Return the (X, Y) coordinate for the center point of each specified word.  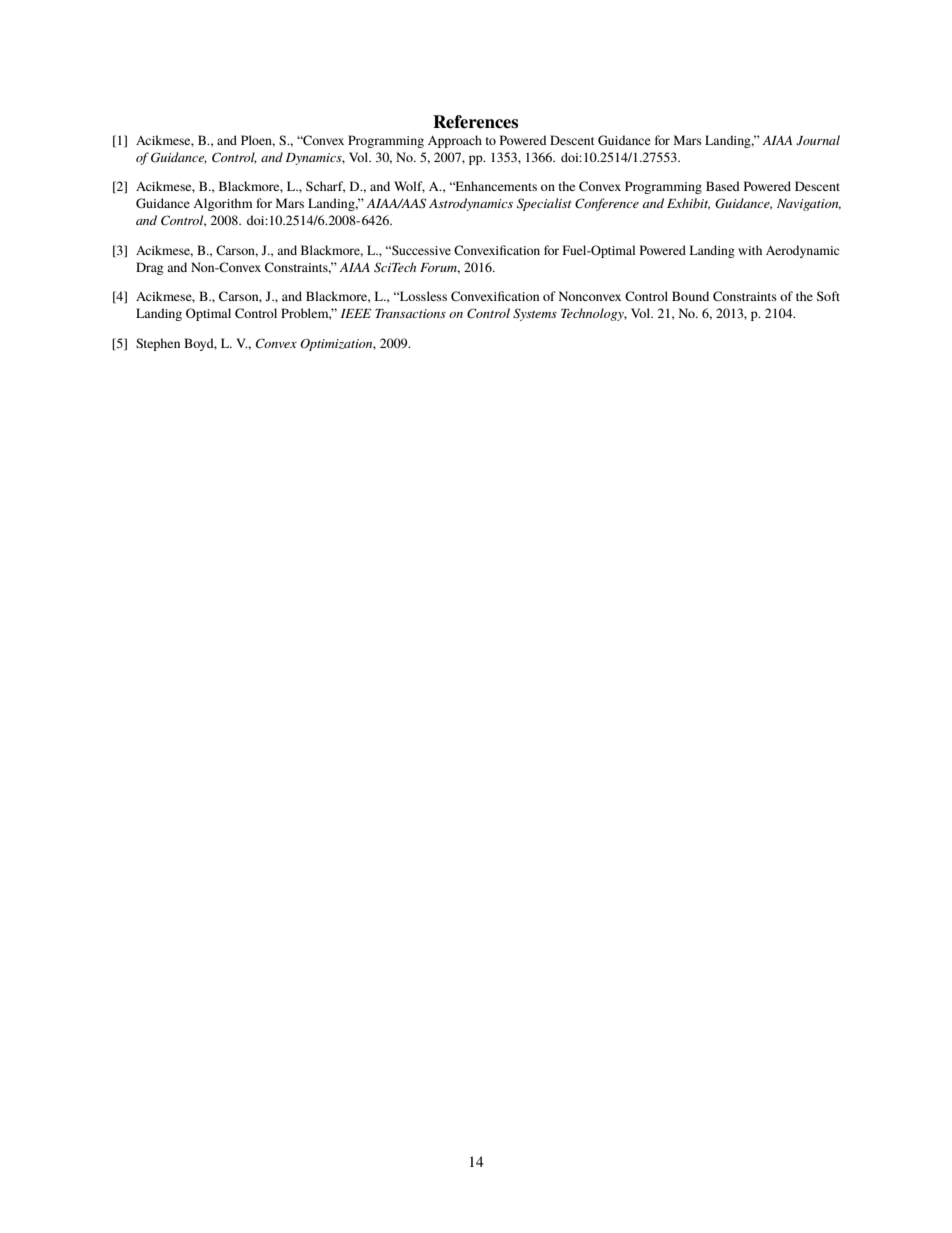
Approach (455, 141)
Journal (818, 140)
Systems (535, 314)
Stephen (158, 344)
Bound (690, 296)
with (750, 250)
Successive (420, 250)
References (475, 122)
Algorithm (223, 204)
